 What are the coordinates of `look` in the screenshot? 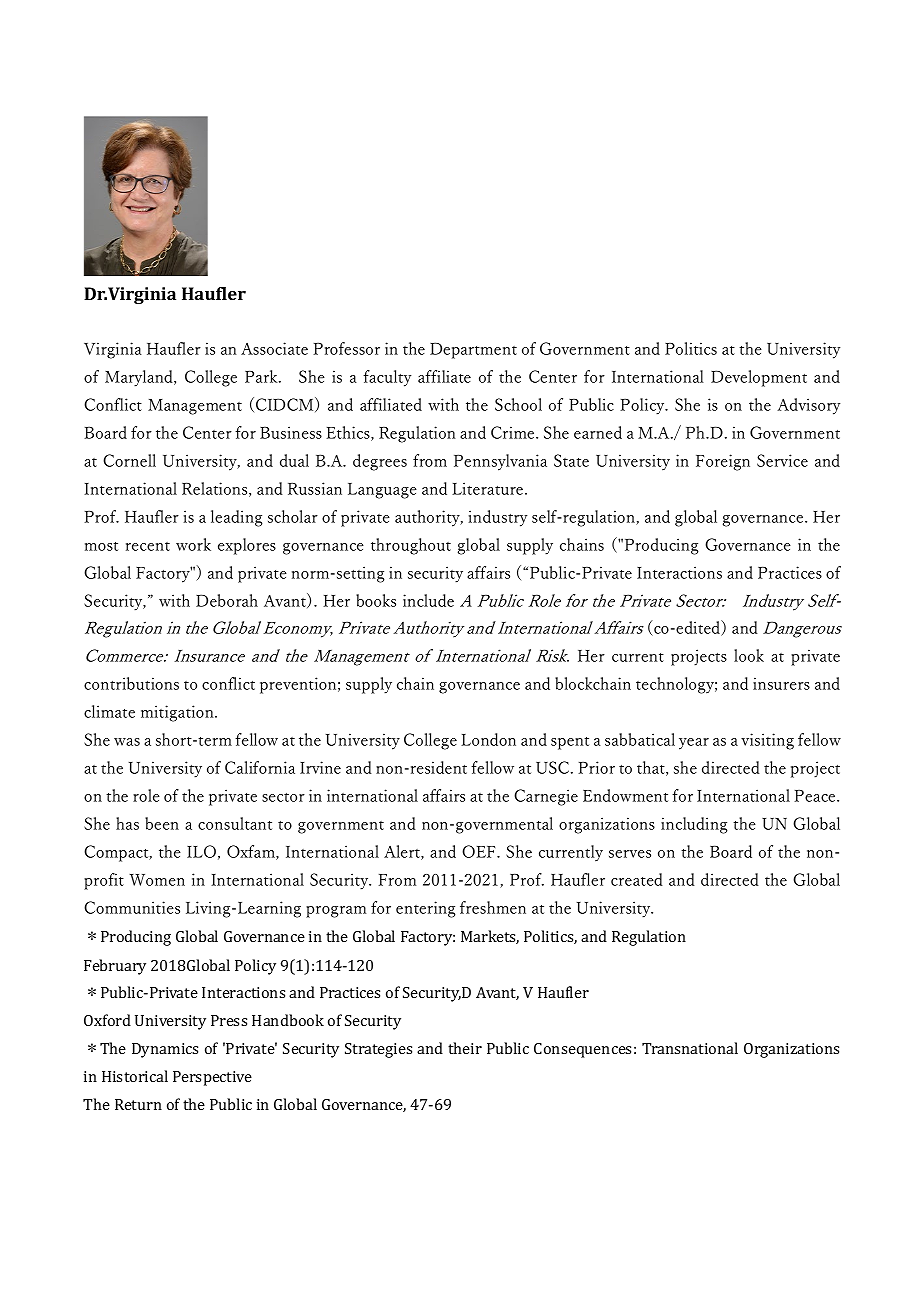 It's located at (749, 655).
